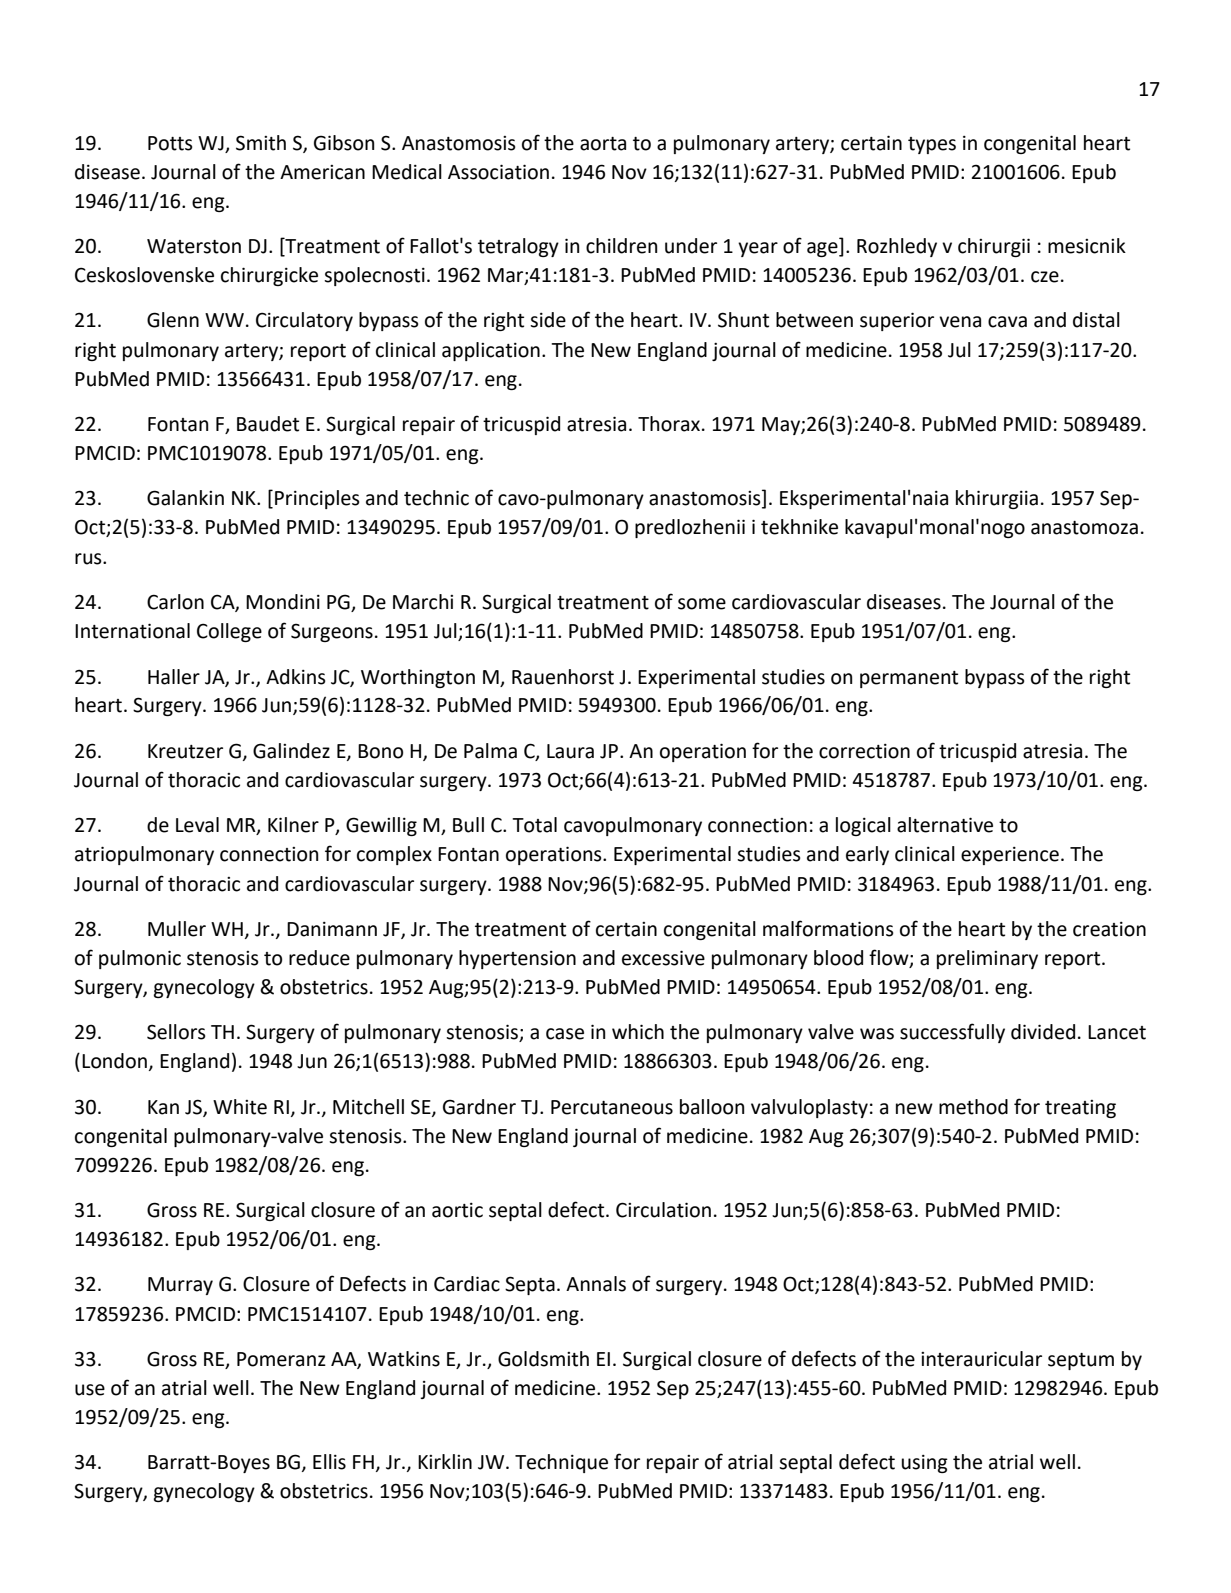 This image has width=1231, height=1593. What do you see at coordinates (281, 1359) in the image?
I see `Pomeranz` at bounding box center [281, 1359].
